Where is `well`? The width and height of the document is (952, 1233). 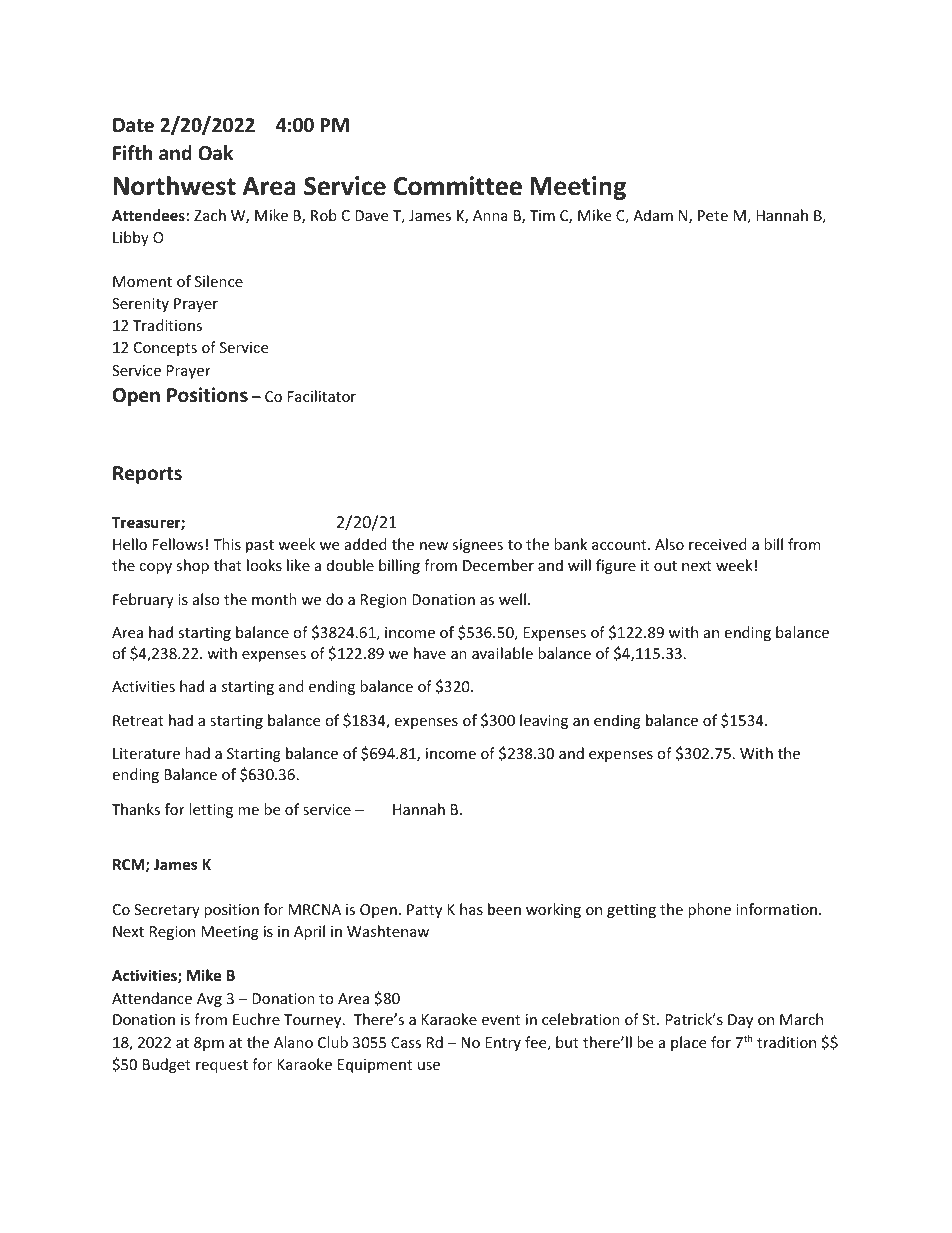 well is located at coordinates (512, 599).
